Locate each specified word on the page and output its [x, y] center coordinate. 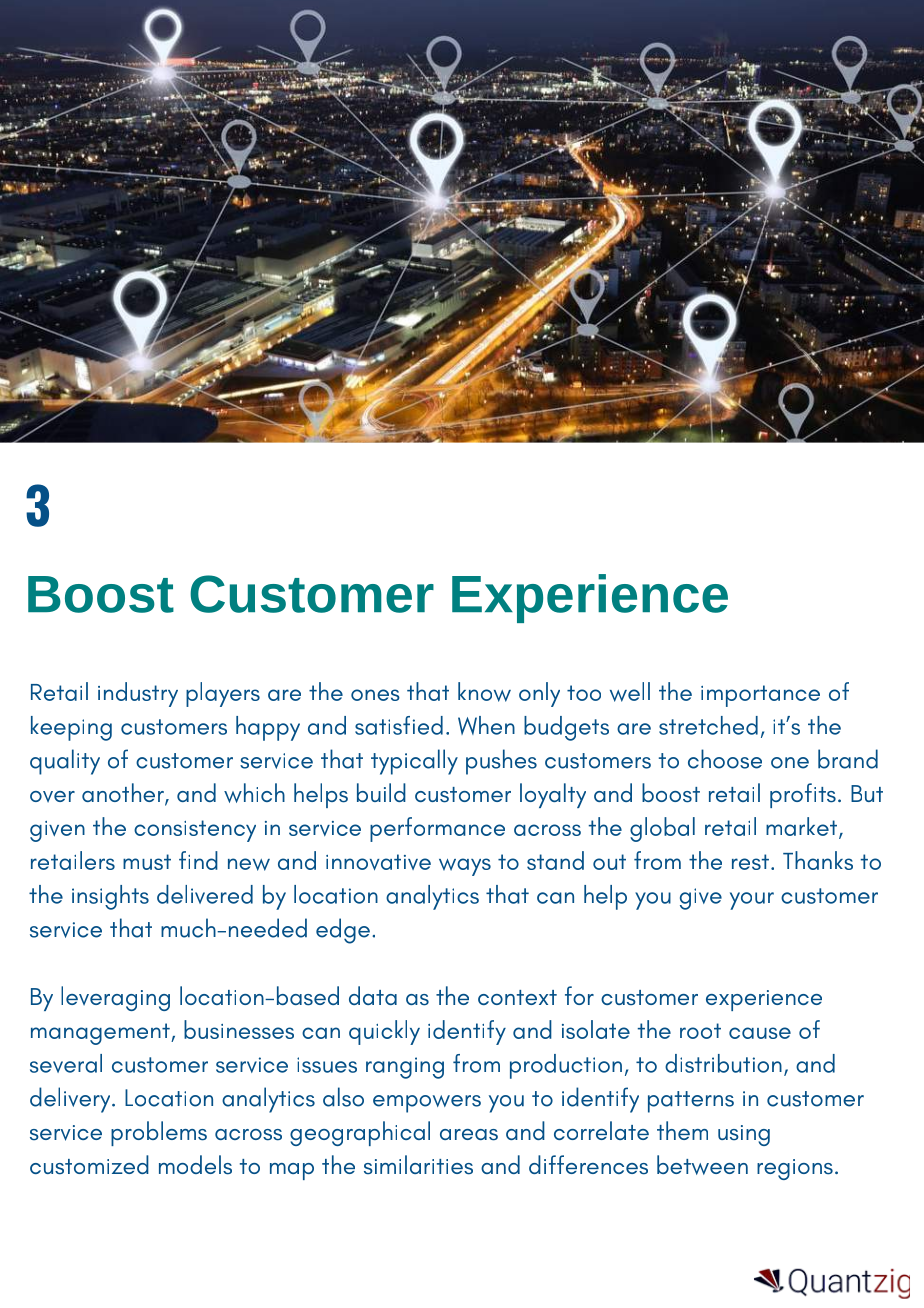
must [147, 862]
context [517, 997]
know [484, 692]
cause [760, 1033]
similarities [418, 1165]
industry [138, 694]
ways [465, 867]
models [195, 1165]
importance [760, 696]
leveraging [115, 998]
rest [750, 862]
